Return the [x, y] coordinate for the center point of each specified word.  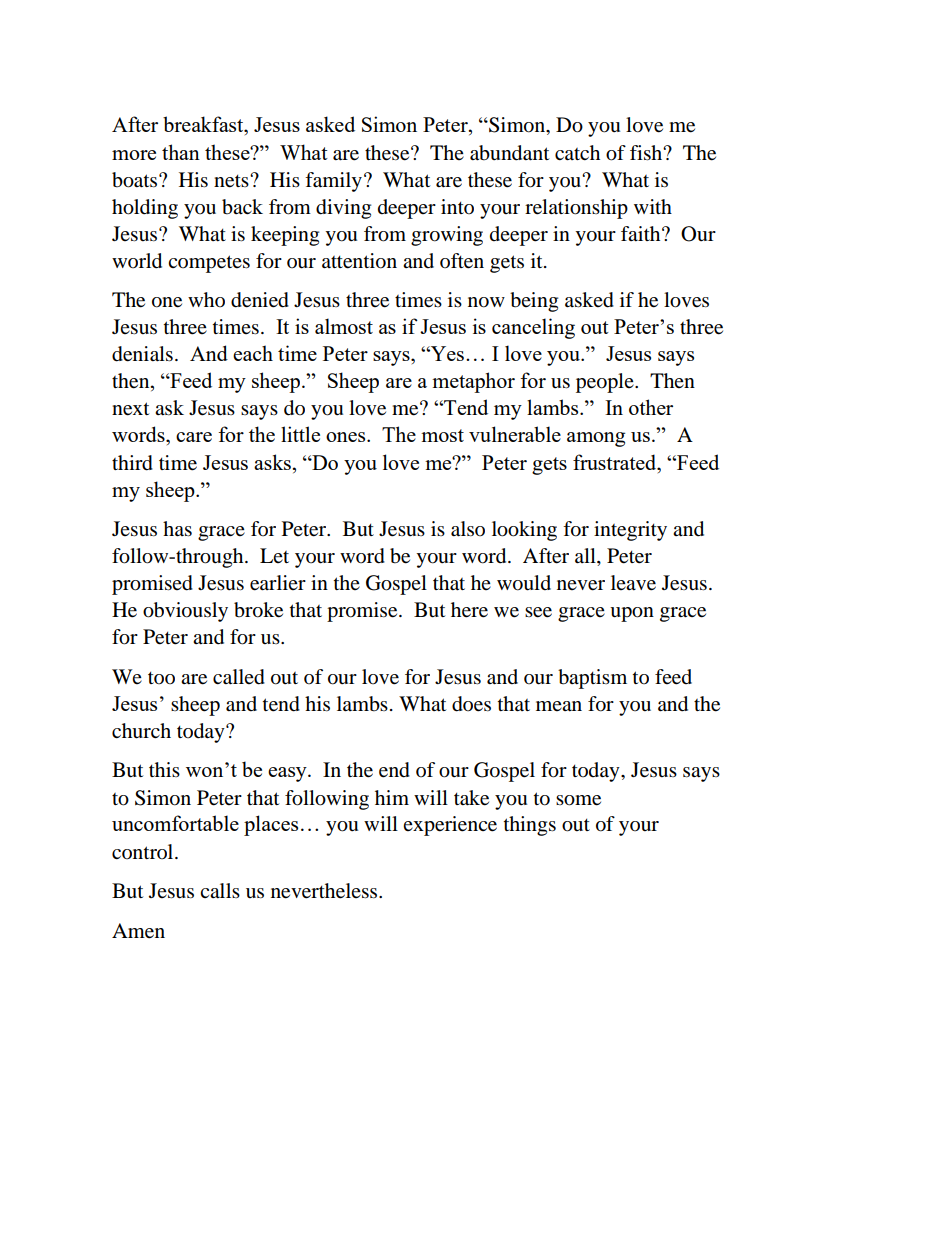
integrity [630, 531]
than [181, 152]
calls [220, 890]
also [468, 529]
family [333, 182]
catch [577, 152]
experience [450, 826]
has [177, 529]
